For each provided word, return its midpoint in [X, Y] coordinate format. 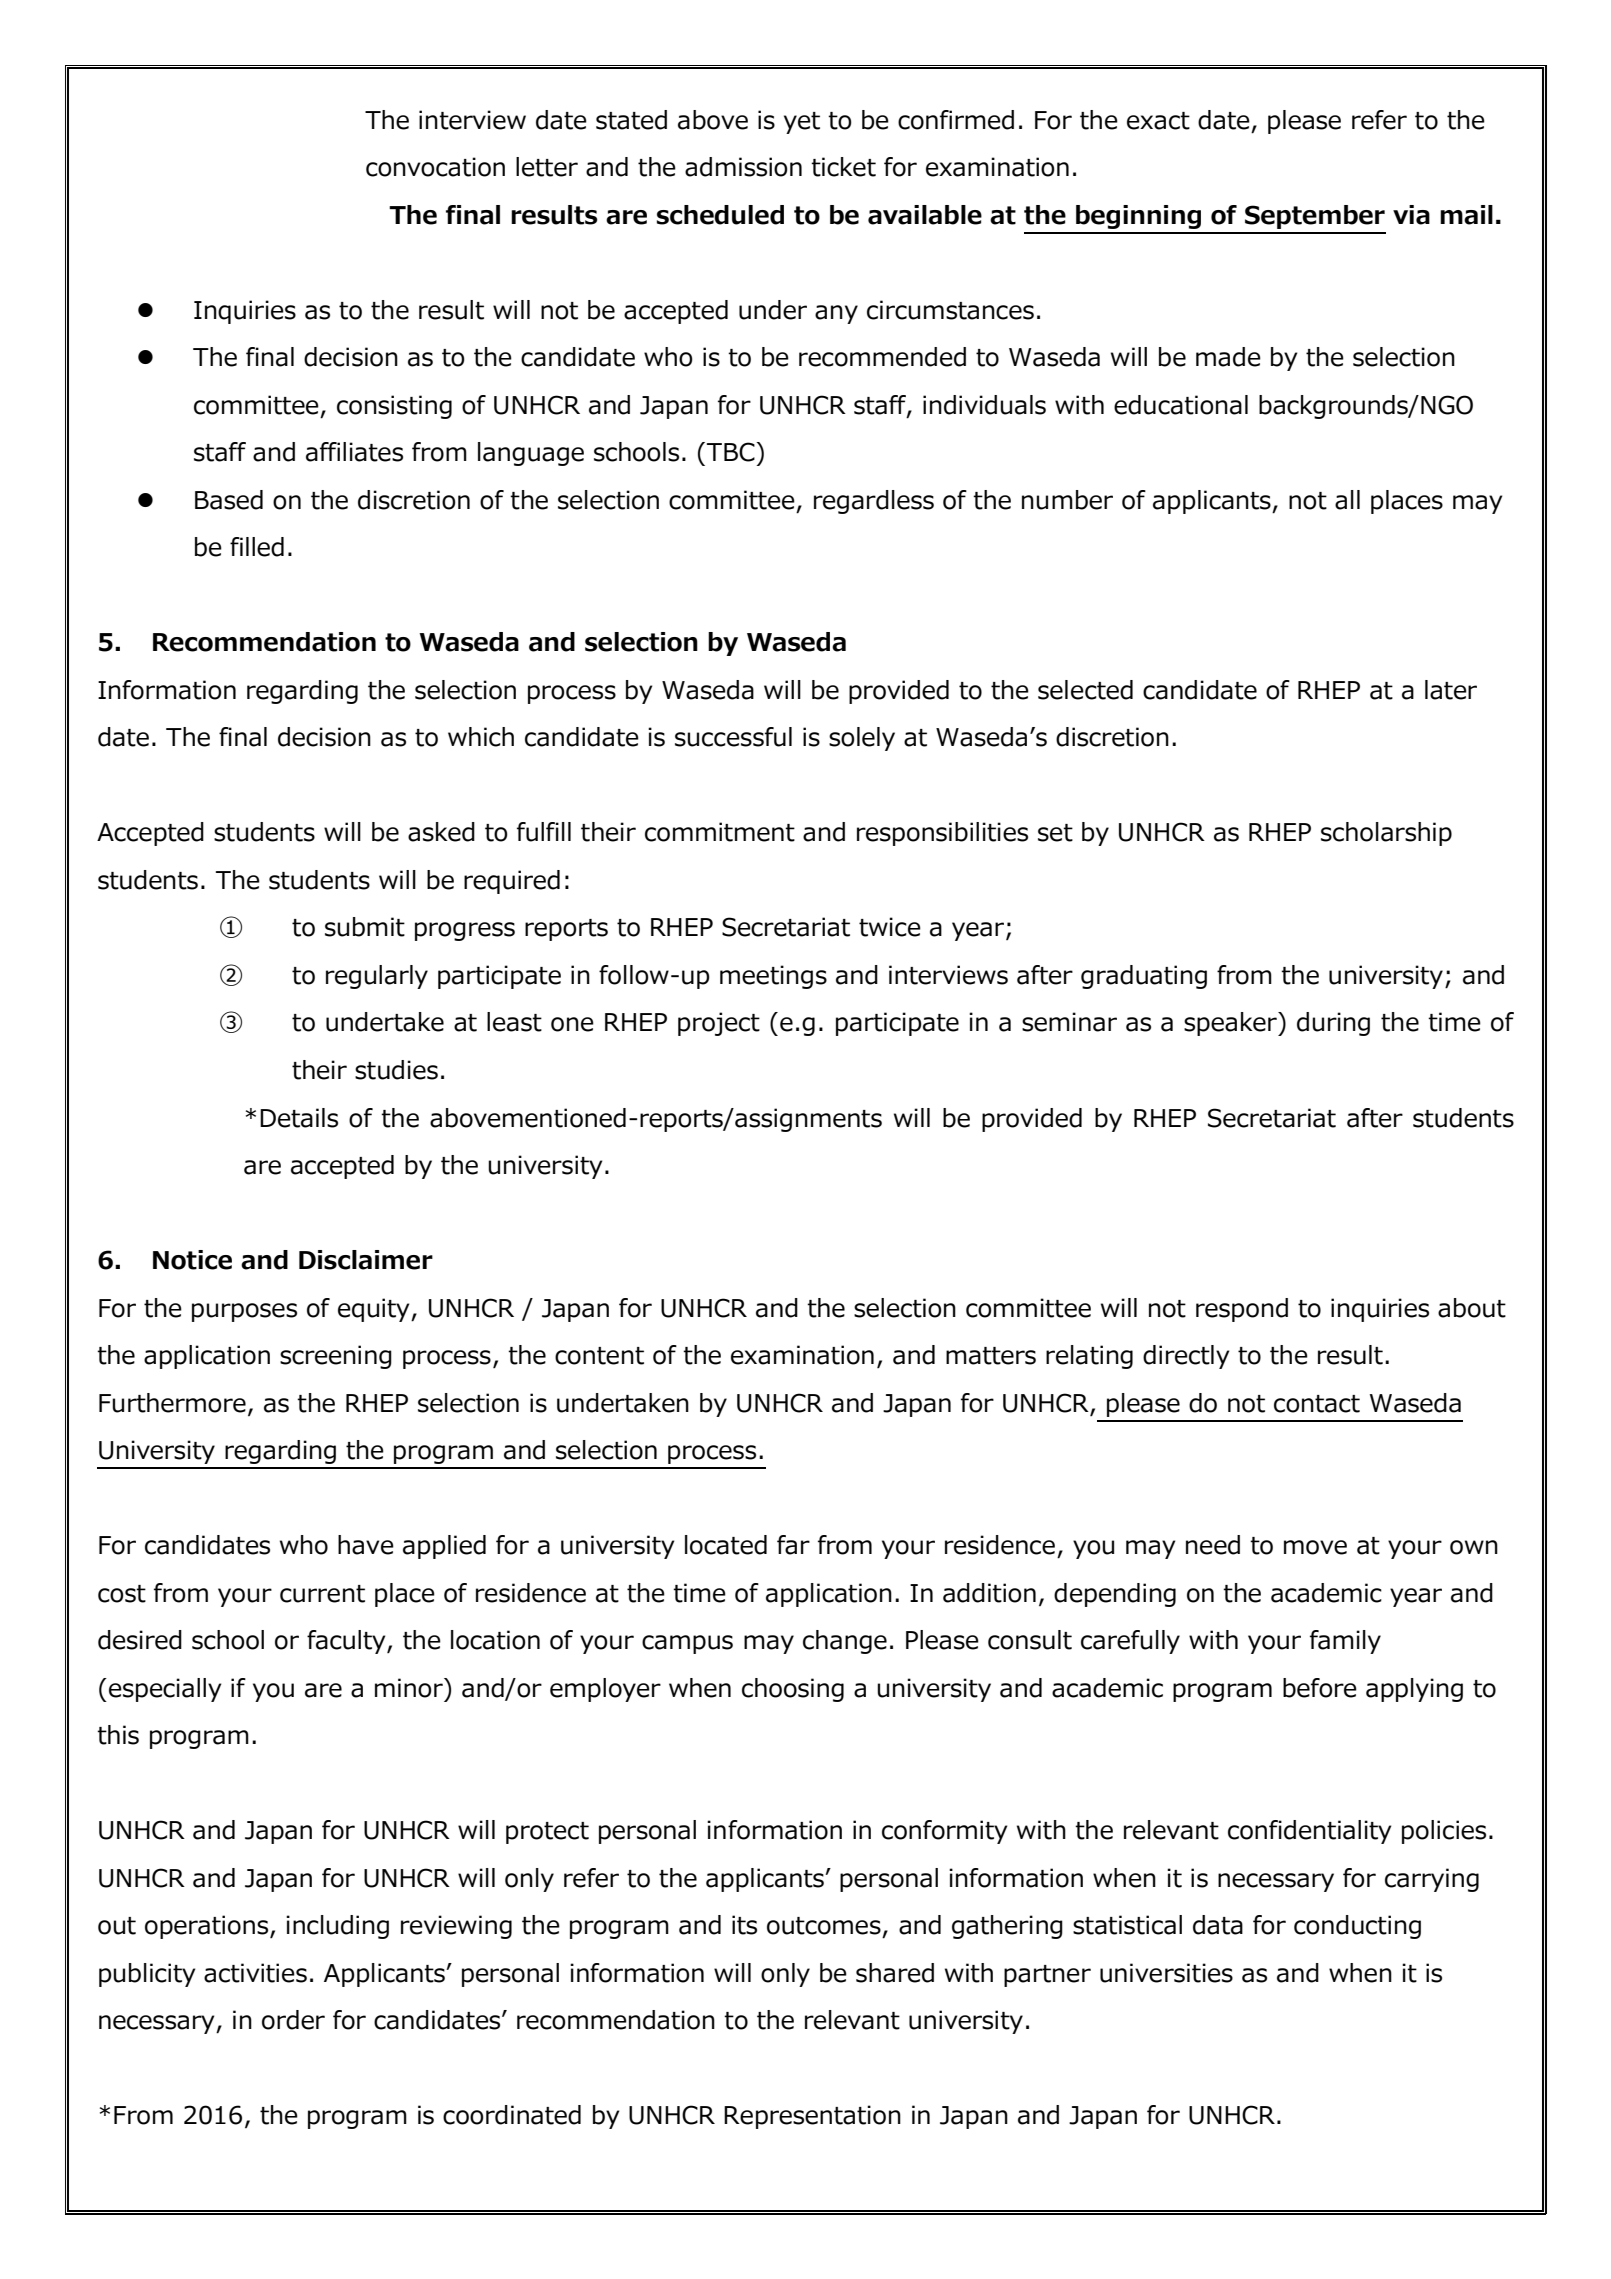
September [1315, 217]
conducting [1357, 1927]
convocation [435, 167]
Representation [812, 2117]
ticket [843, 167]
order [293, 2020]
